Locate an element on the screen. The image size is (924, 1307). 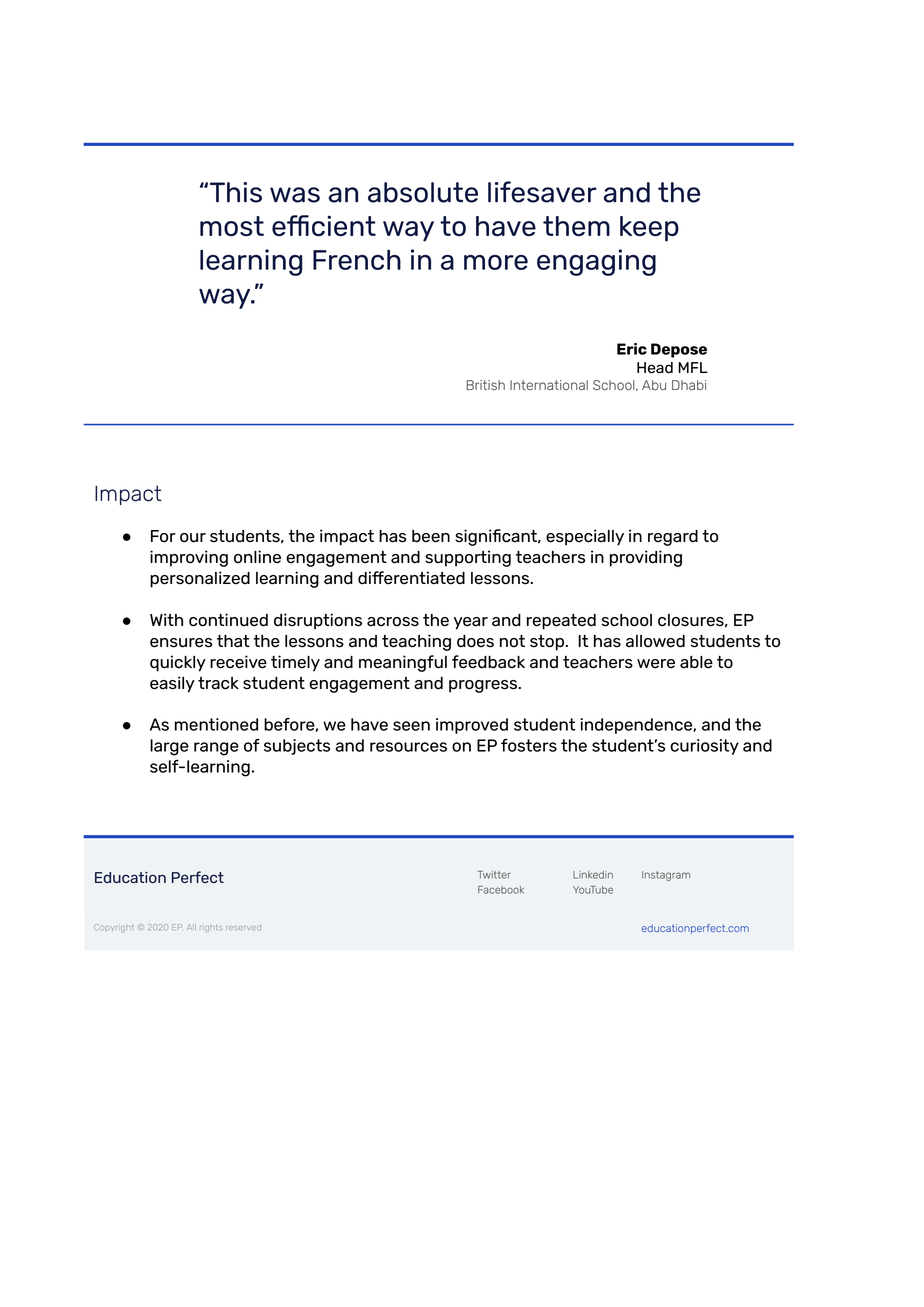
seen is located at coordinates (411, 726).
